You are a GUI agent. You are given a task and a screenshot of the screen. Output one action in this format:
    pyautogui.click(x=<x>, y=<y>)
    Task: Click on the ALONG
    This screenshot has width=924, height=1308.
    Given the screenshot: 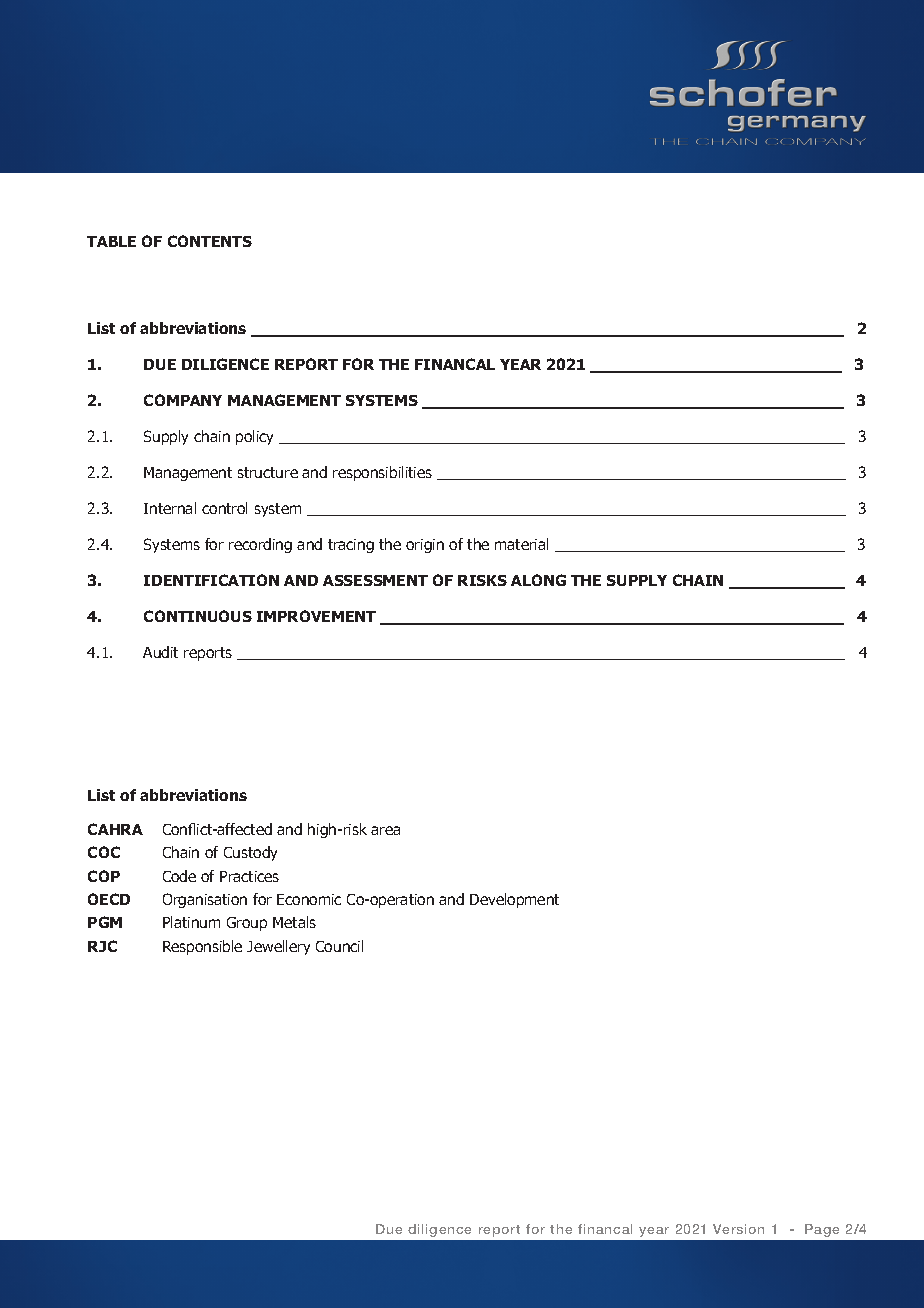 What is the action you would take?
    pyautogui.click(x=538, y=580)
